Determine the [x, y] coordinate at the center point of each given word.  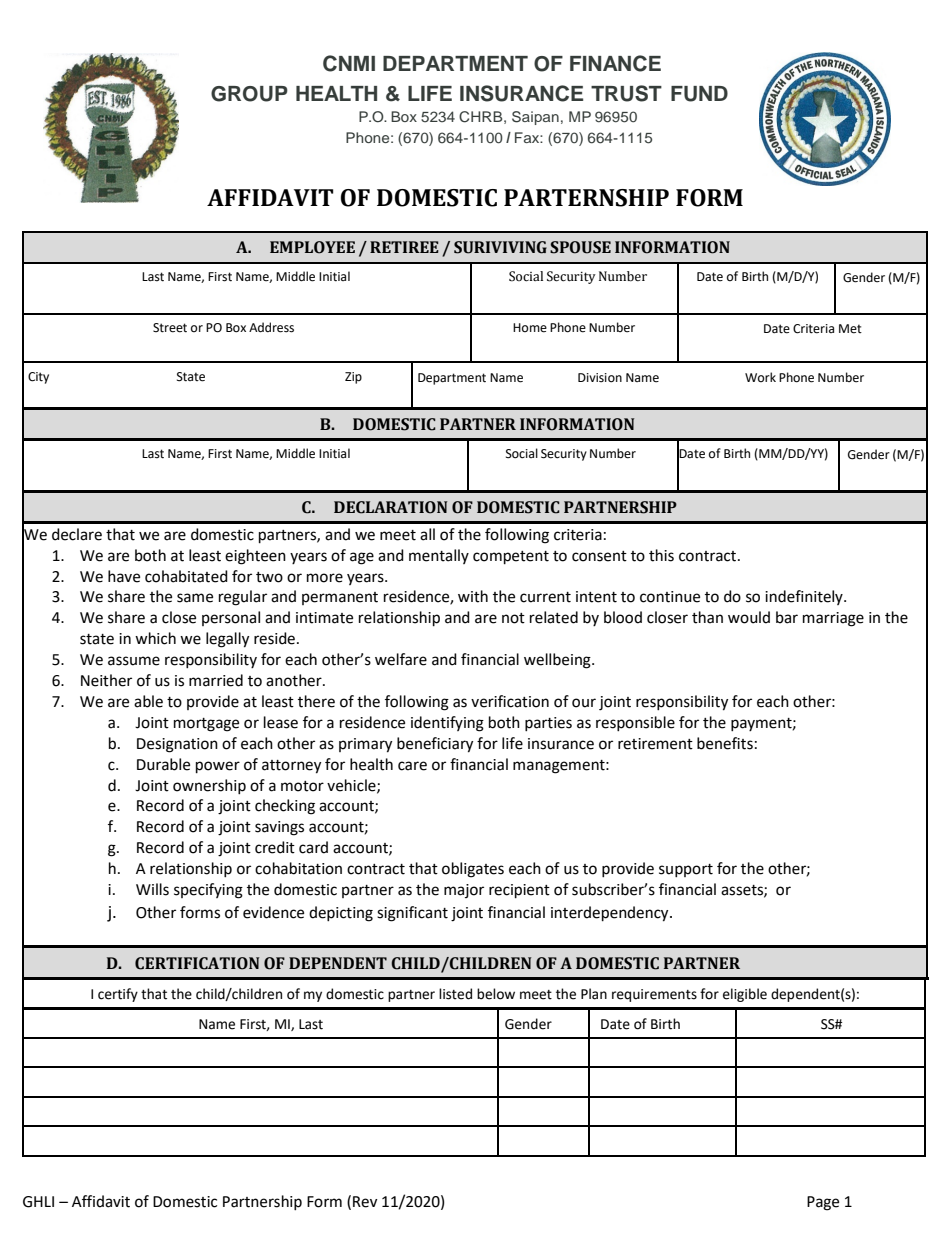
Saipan [535, 118]
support [686, 870]
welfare [401, 659]
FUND [699, 94]
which [155, 638]
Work [760, 377]
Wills [152, 889]
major [464, 891]
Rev [365, 1202]
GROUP [249, 94]
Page [823, 1203]
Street [170, 328]
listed [455, 994]
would [749, 617]
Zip [353, 378]
